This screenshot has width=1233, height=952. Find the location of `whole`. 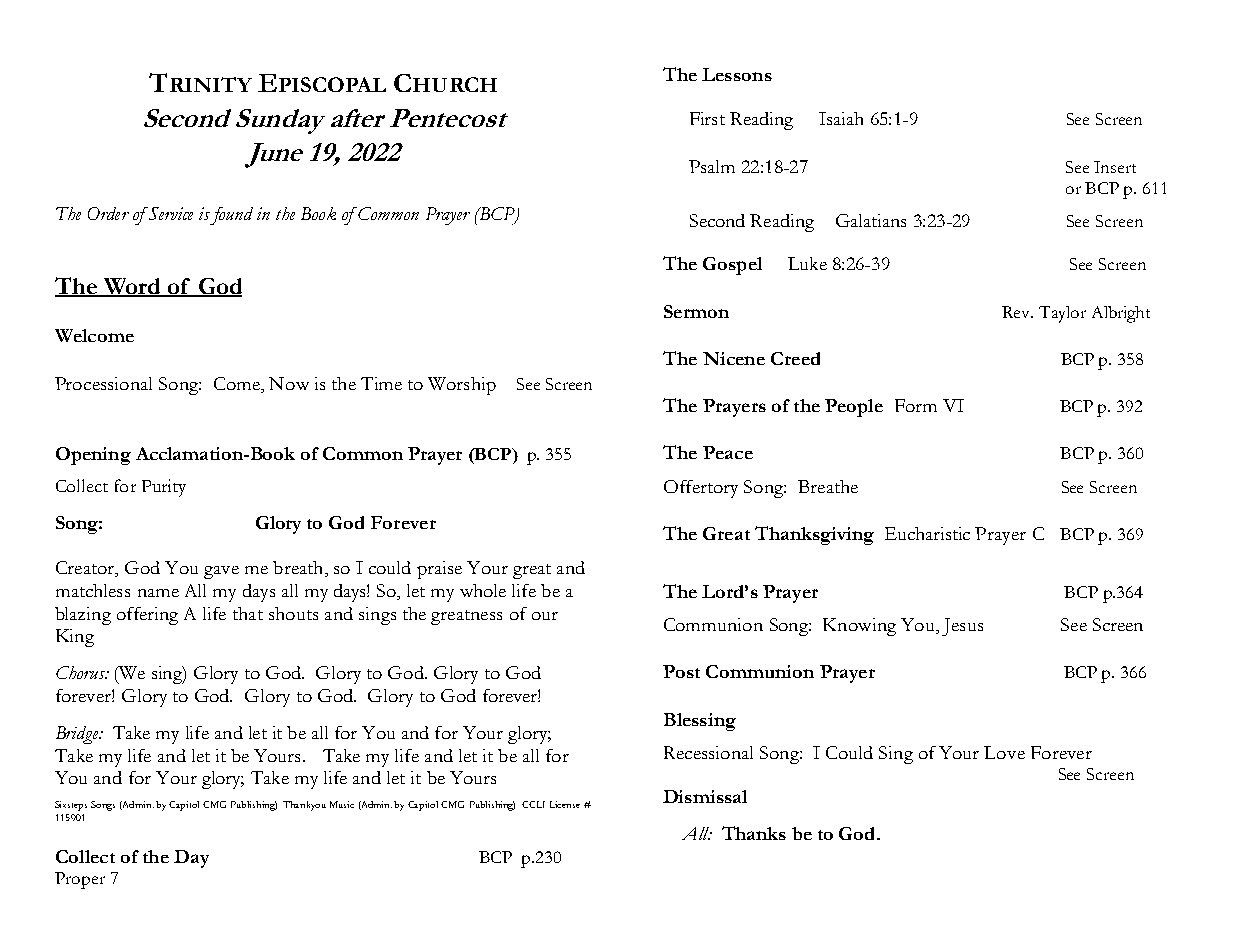

whole is located at coordinates (483, 590).
